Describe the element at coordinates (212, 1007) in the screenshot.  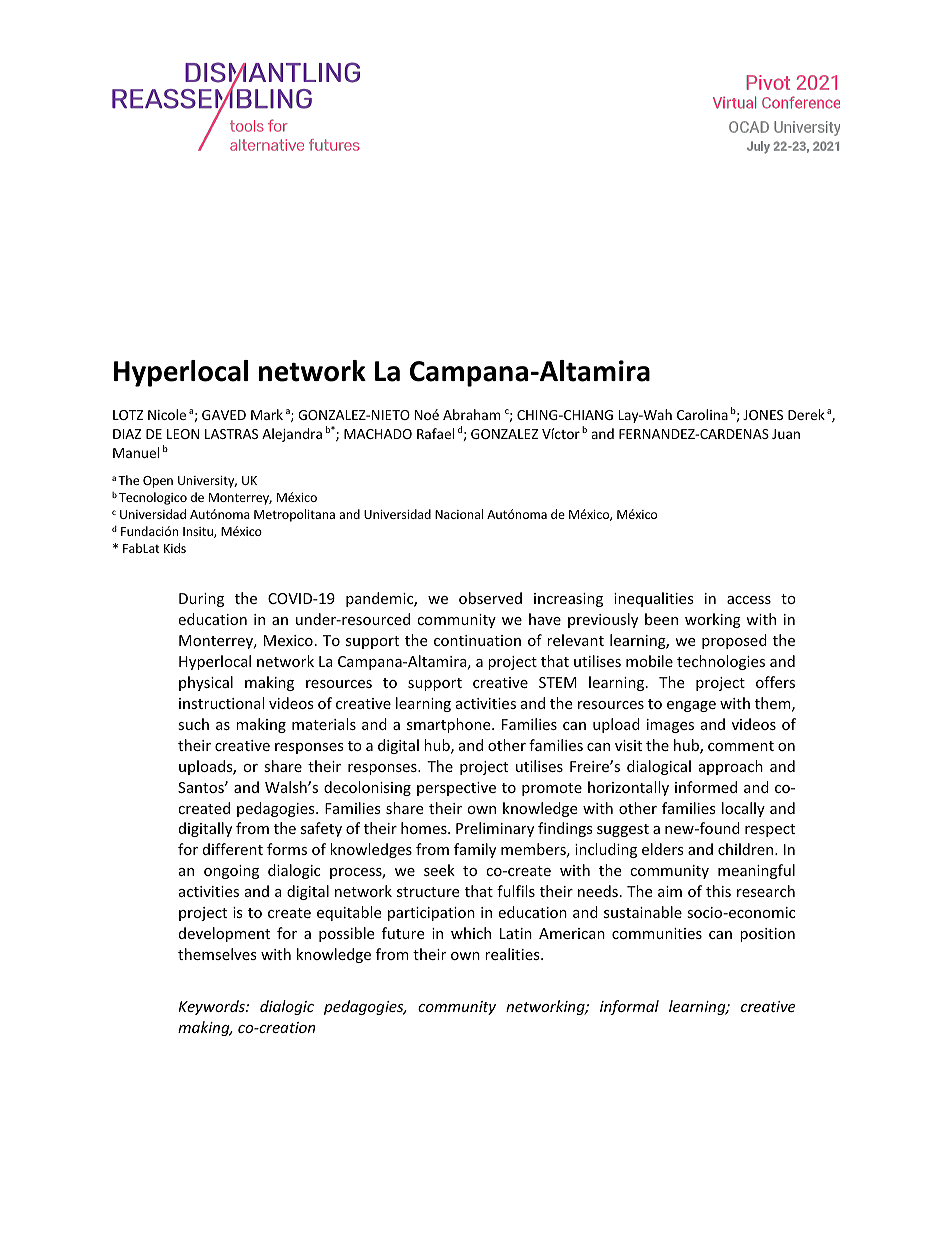
I see `Keywords` at that location.
